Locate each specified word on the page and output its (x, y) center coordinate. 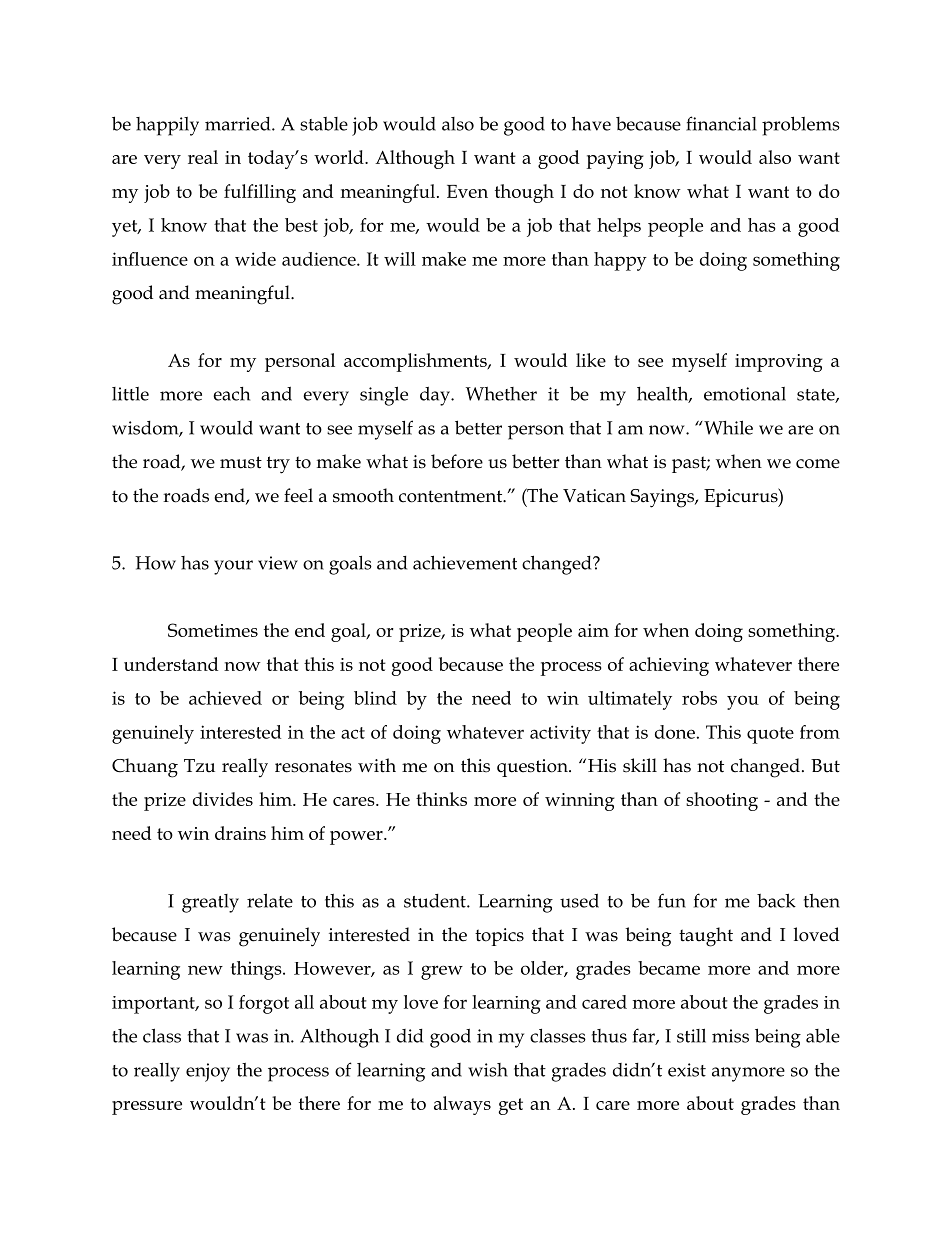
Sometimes (213, 630)
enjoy (208, 1072)
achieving (669, 666)
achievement (465, 562)
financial (721, 123)
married (239, 124)
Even (467, 191)
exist (687, 1070)
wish (488, 1070)
